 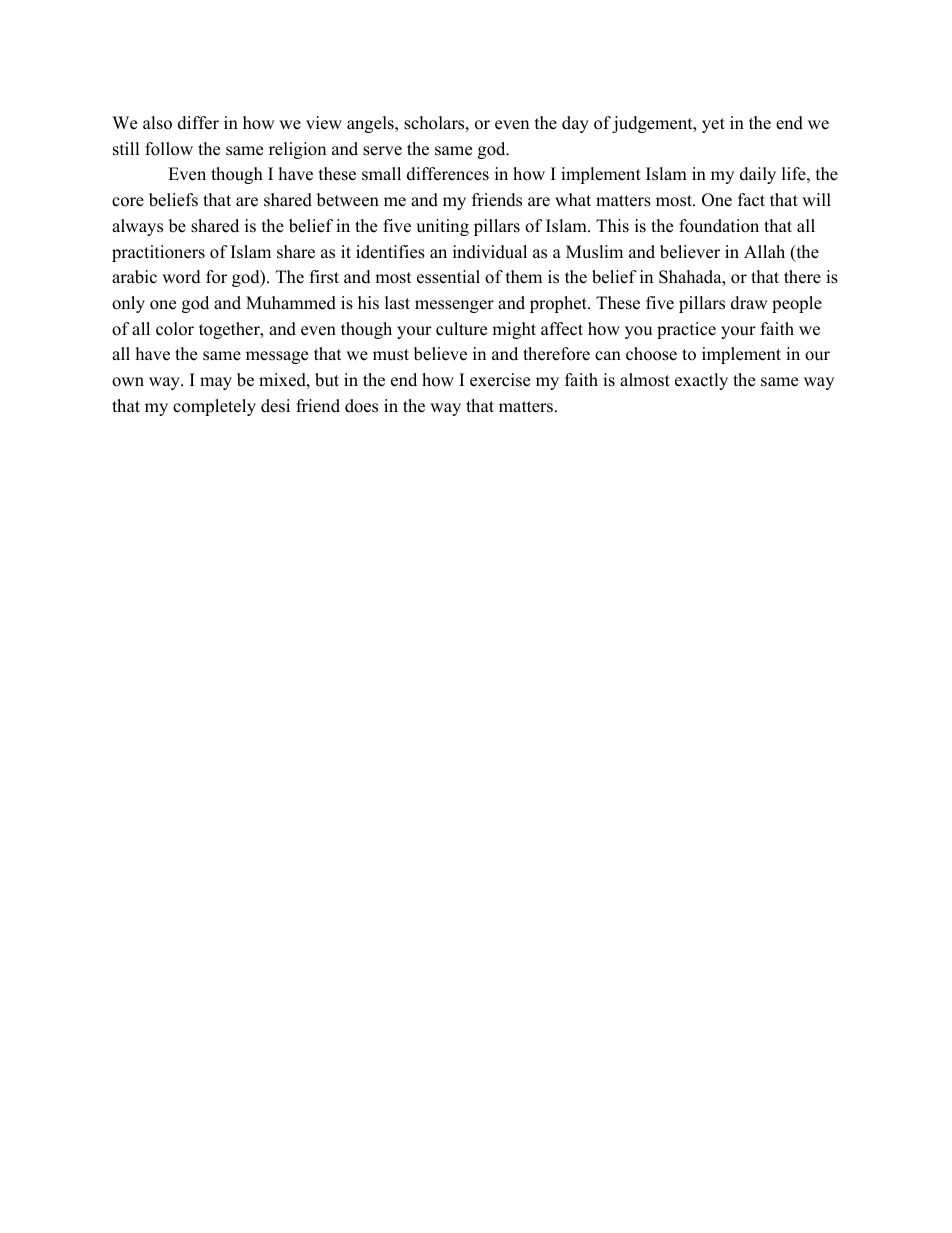 What do you see at coordinates (442, 227) in the screenshot?
I see `uniting` at bounding box center [442, 227].
